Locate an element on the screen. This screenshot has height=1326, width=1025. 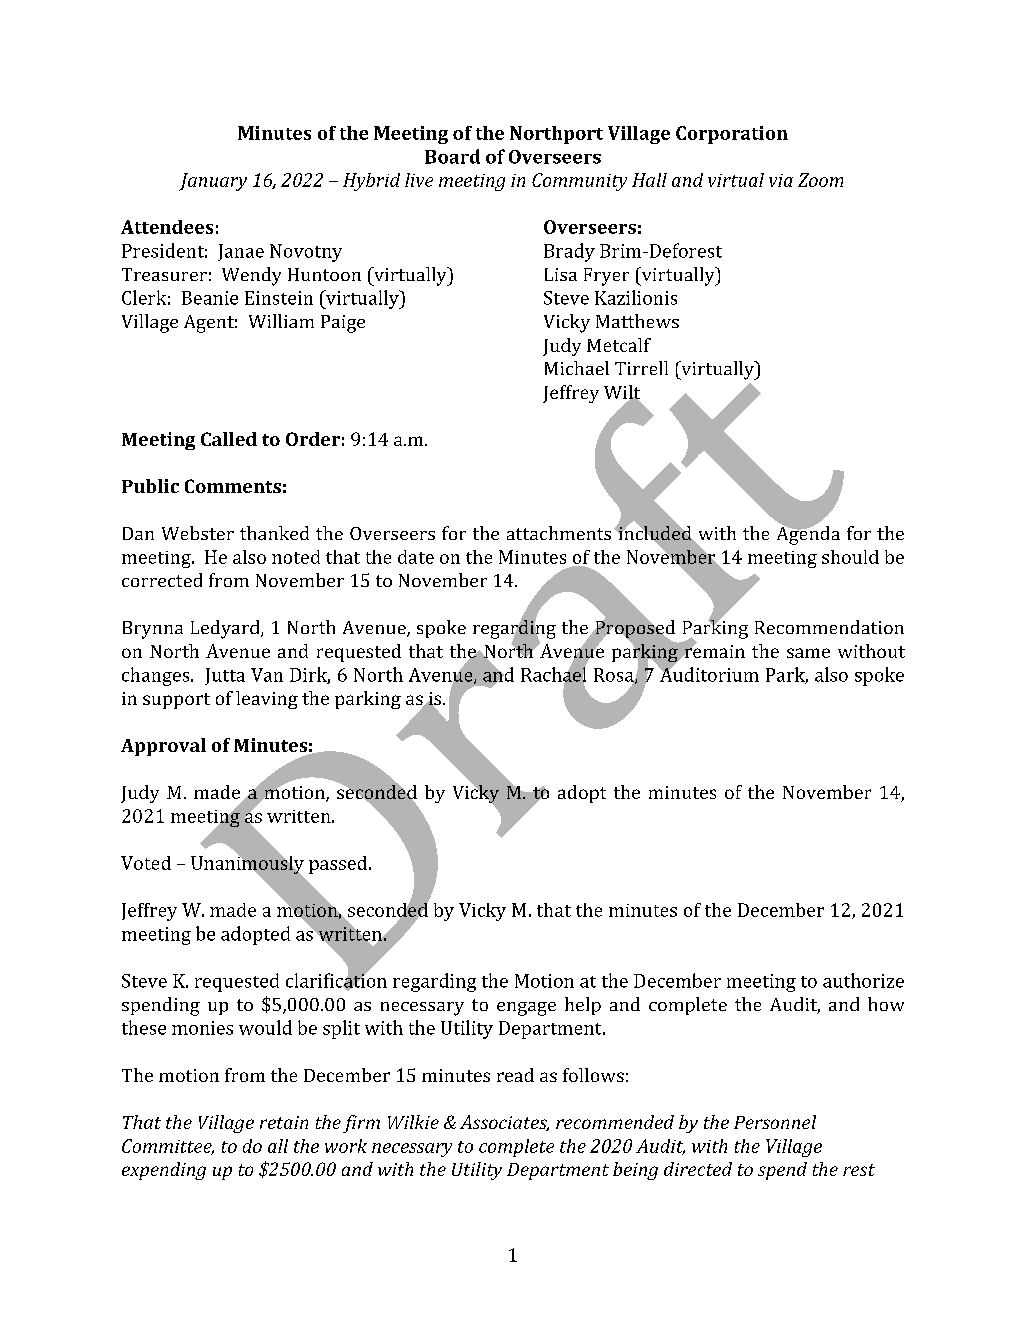
Michael is located at coordinates (577, 368).
